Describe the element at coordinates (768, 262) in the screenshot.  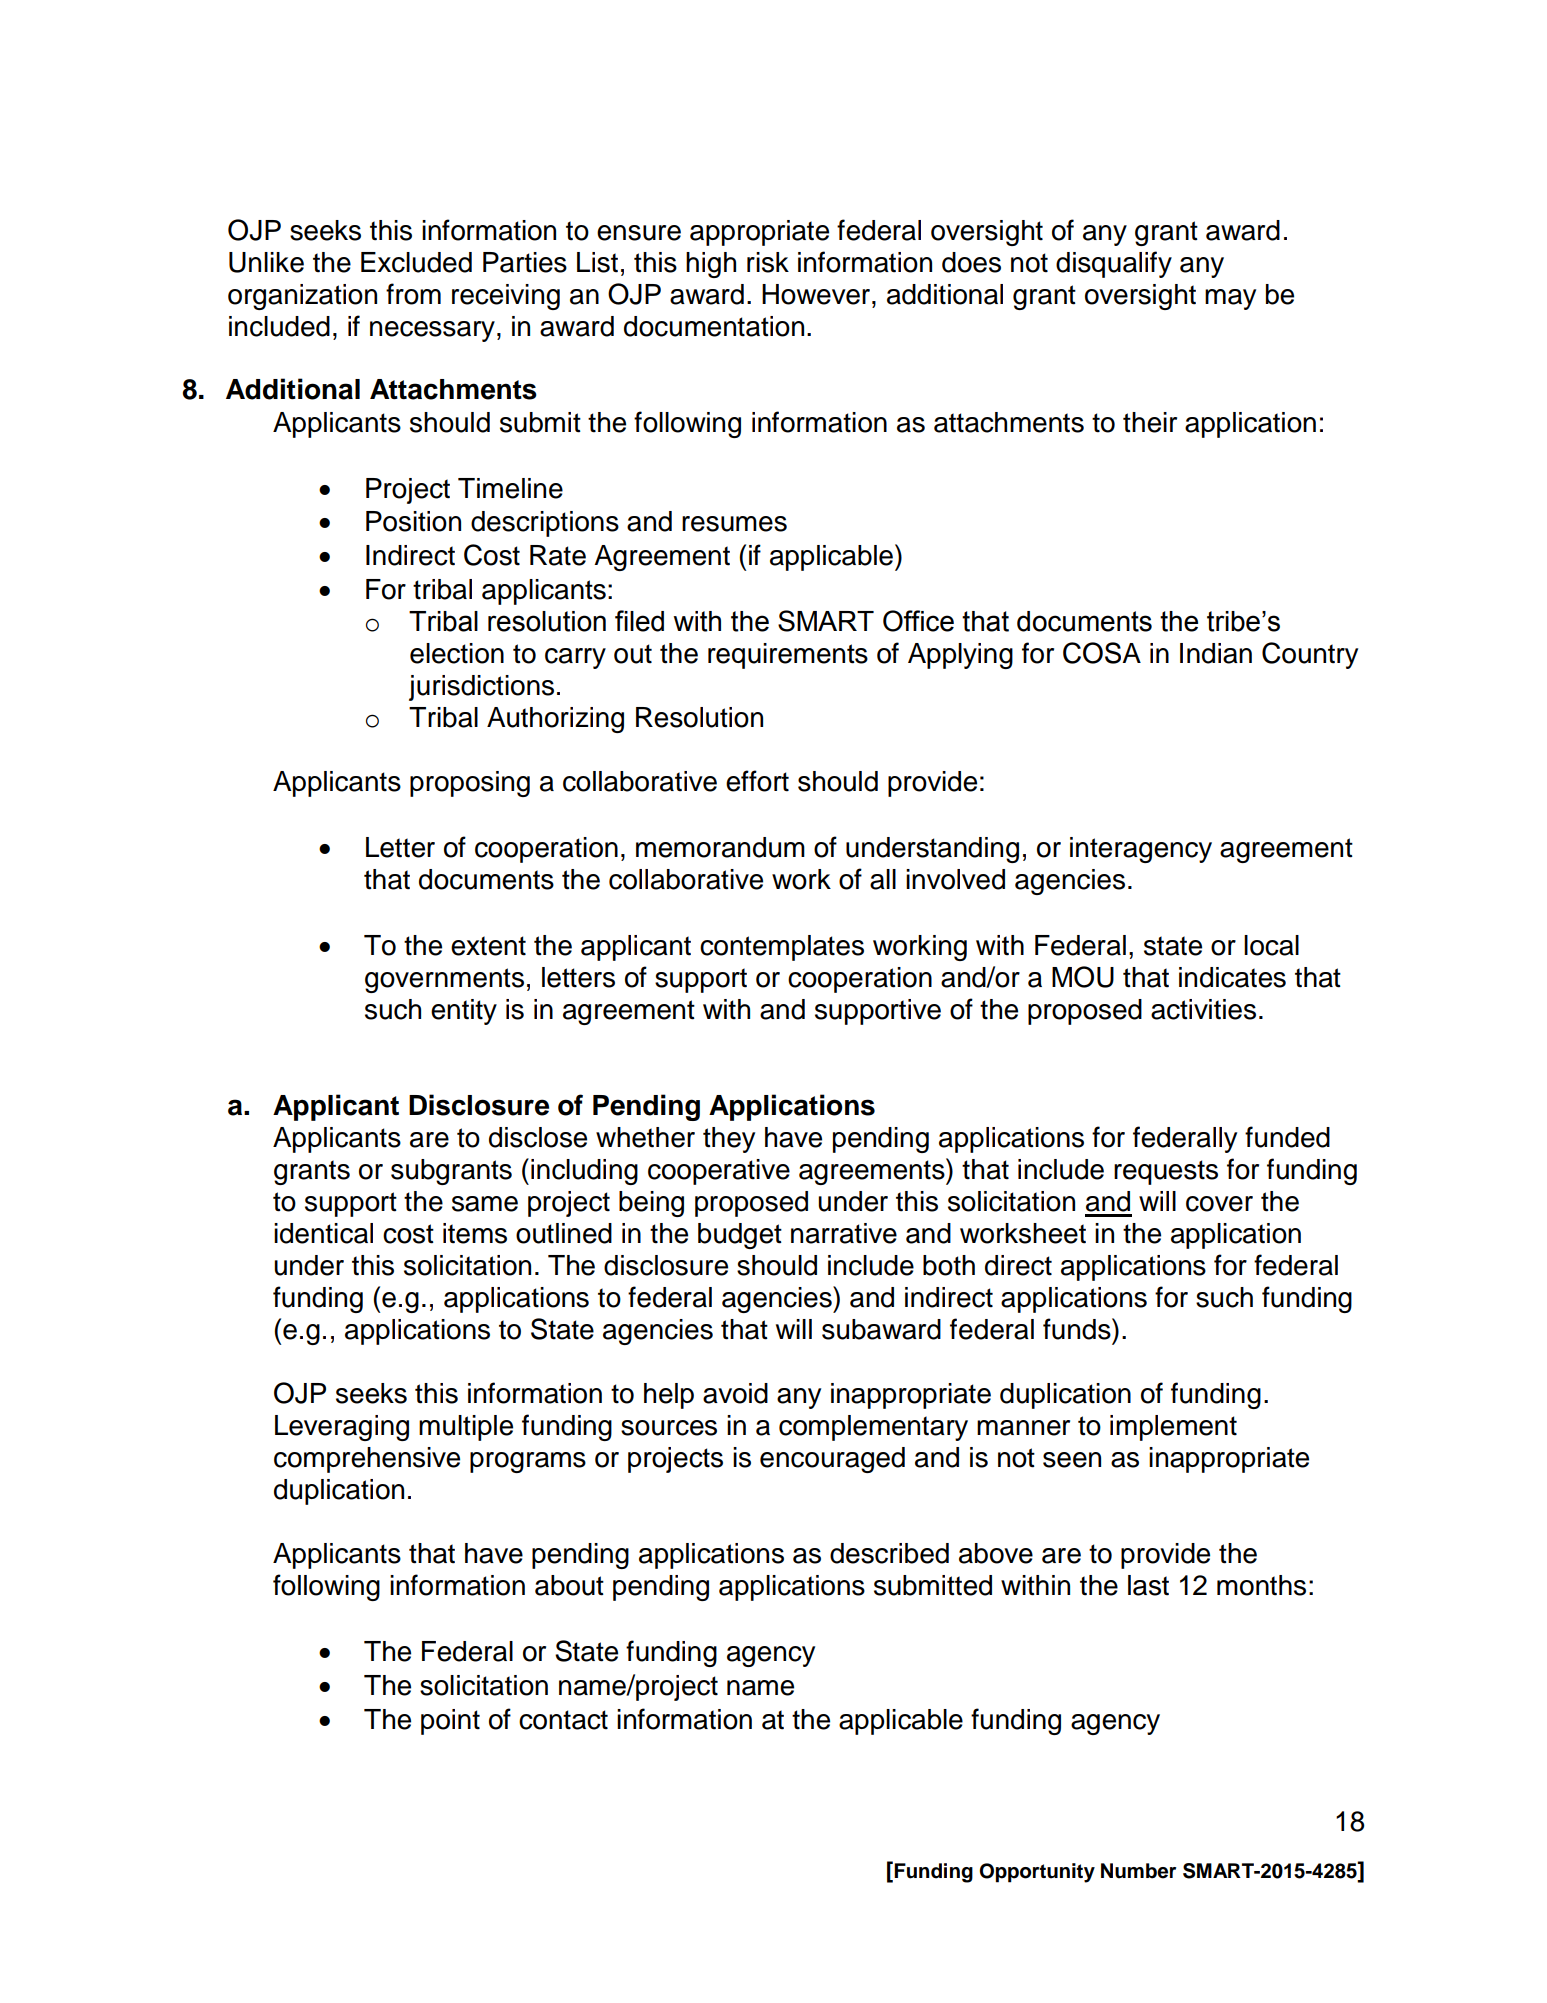
I see `risk` at that location.
